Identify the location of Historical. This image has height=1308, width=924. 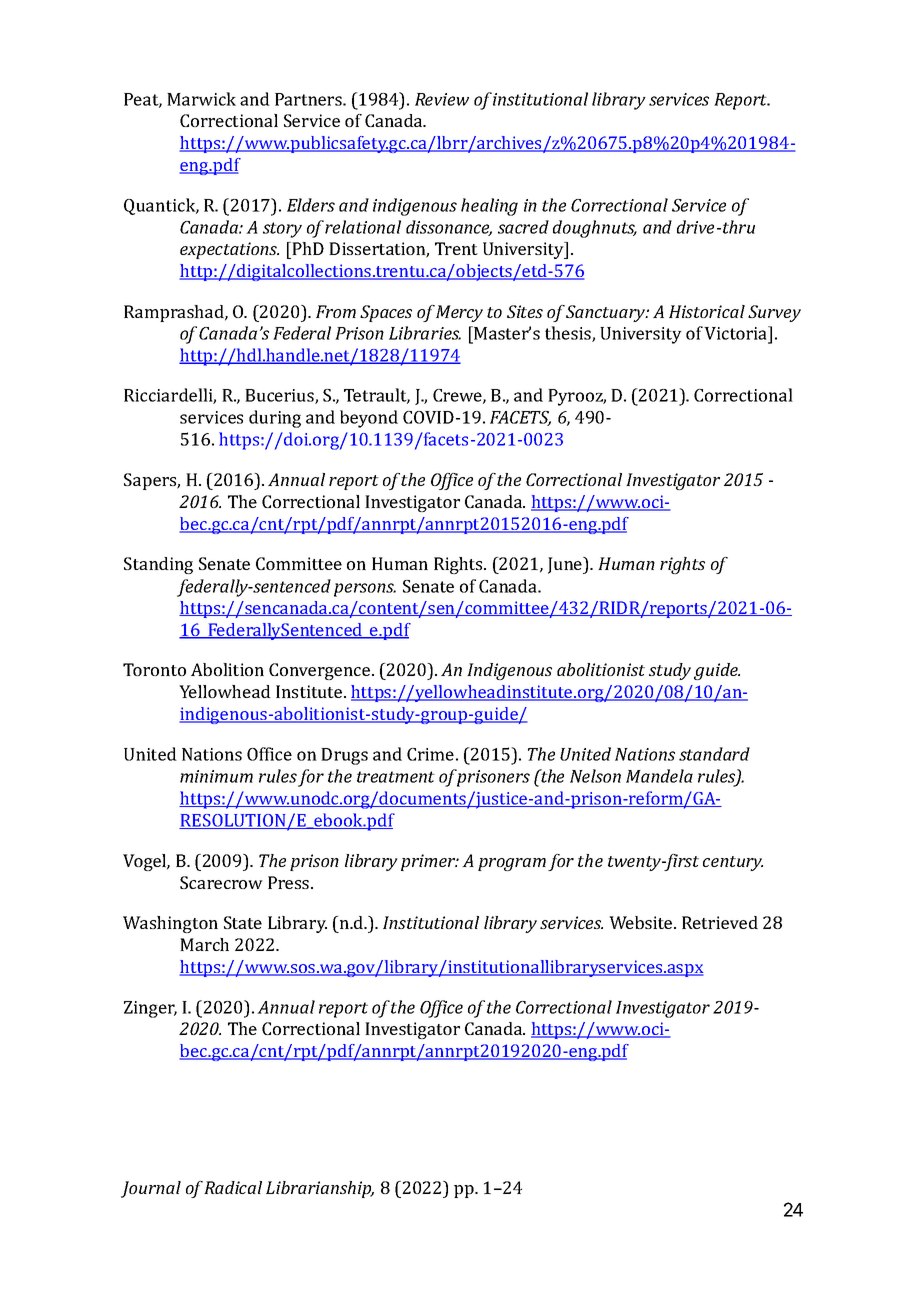
(707, 311).
